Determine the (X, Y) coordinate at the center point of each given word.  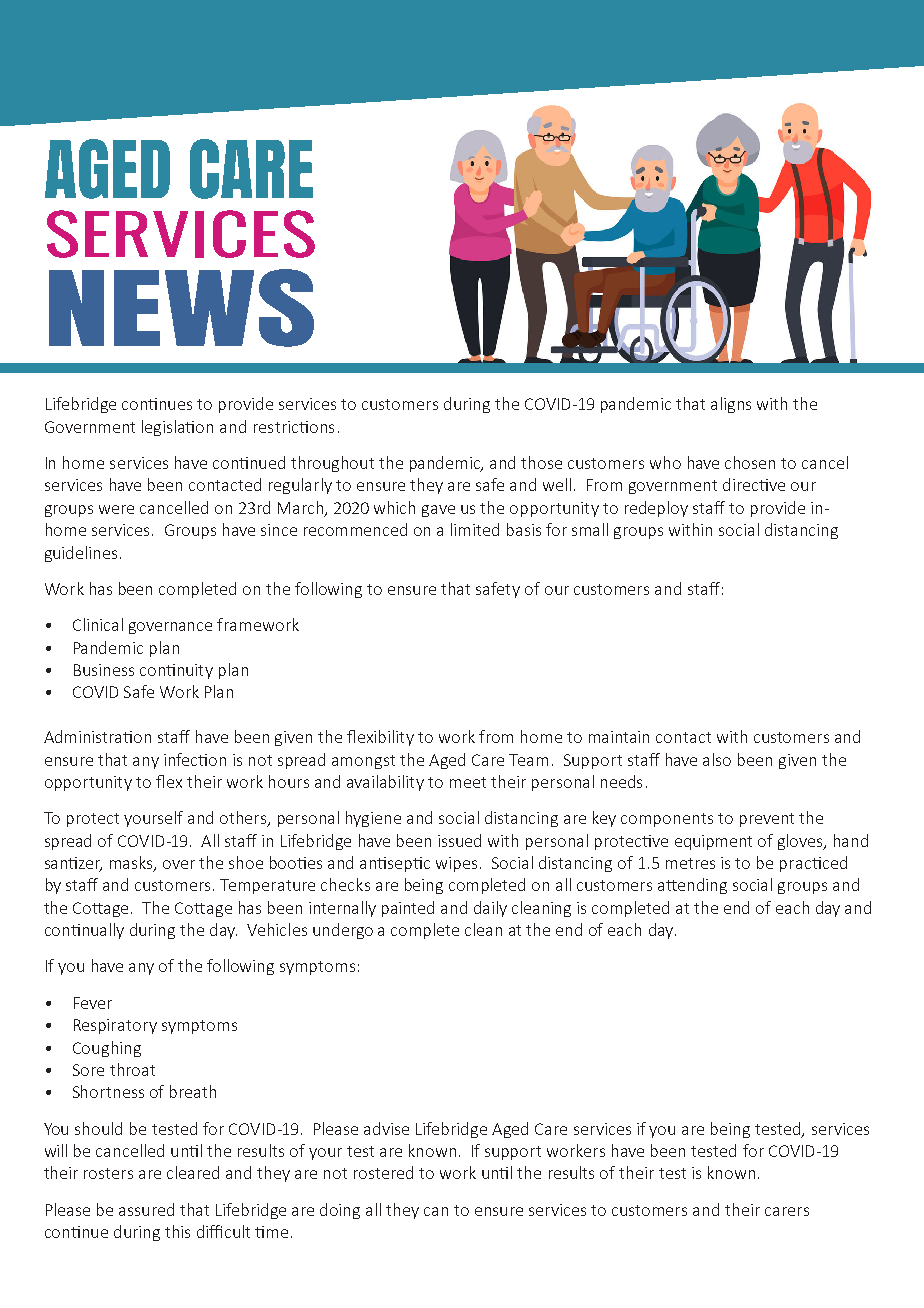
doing (340, 1211)
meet (468, 782)
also (717, 759)
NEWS (181, 308)
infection (195, 759)
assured (146, 1209)
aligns (731, 405)
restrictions (294, 427)
